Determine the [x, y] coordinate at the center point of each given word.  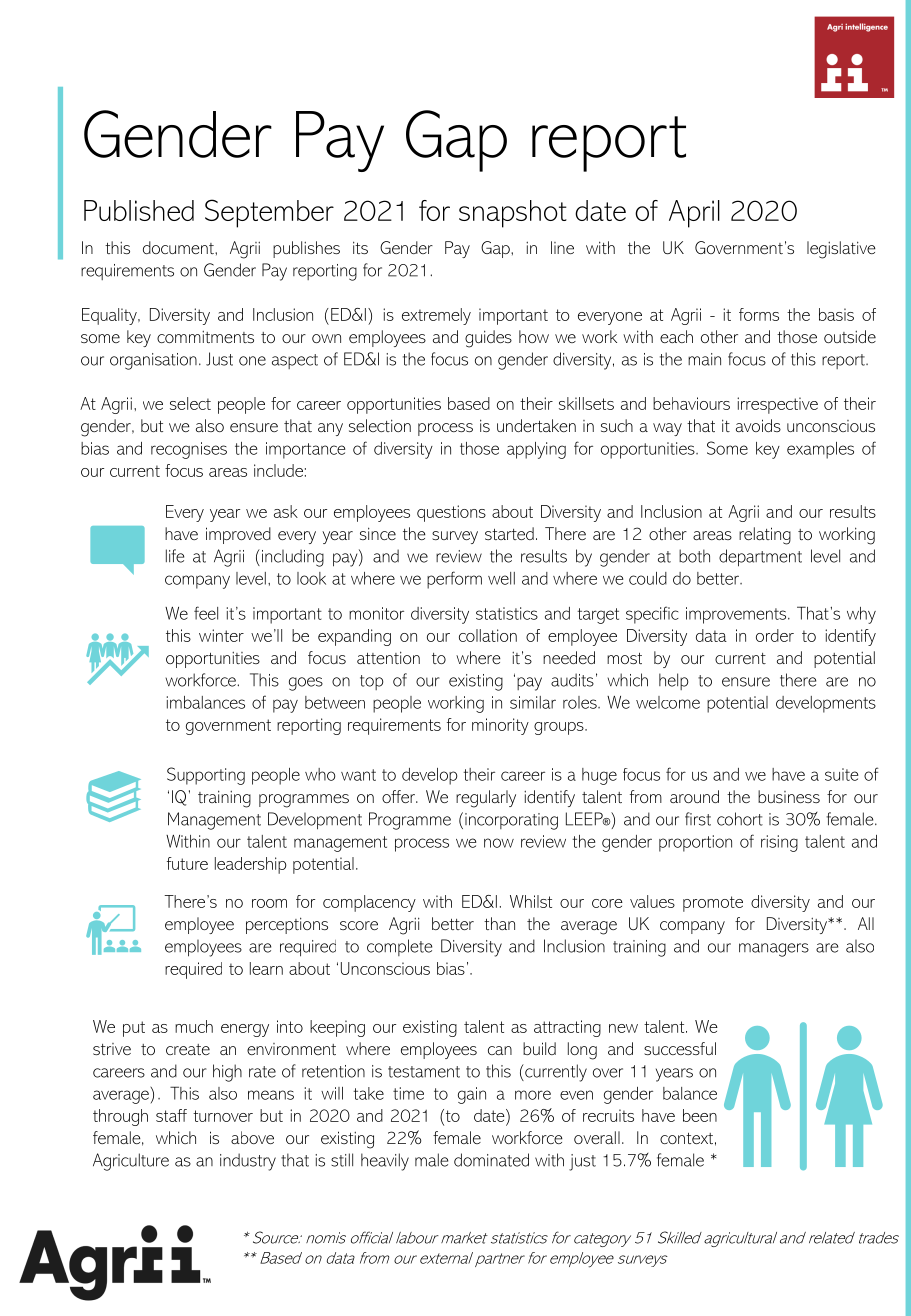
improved [238, 535]
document [179, 247]
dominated [491, 1160]
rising [779, 843]
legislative [841, 250]
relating [765, 536]
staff [171, 1115]
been [700, 1115]
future [187, 863]
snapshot [513, 214]
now [499, 843]
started [509, 533]
